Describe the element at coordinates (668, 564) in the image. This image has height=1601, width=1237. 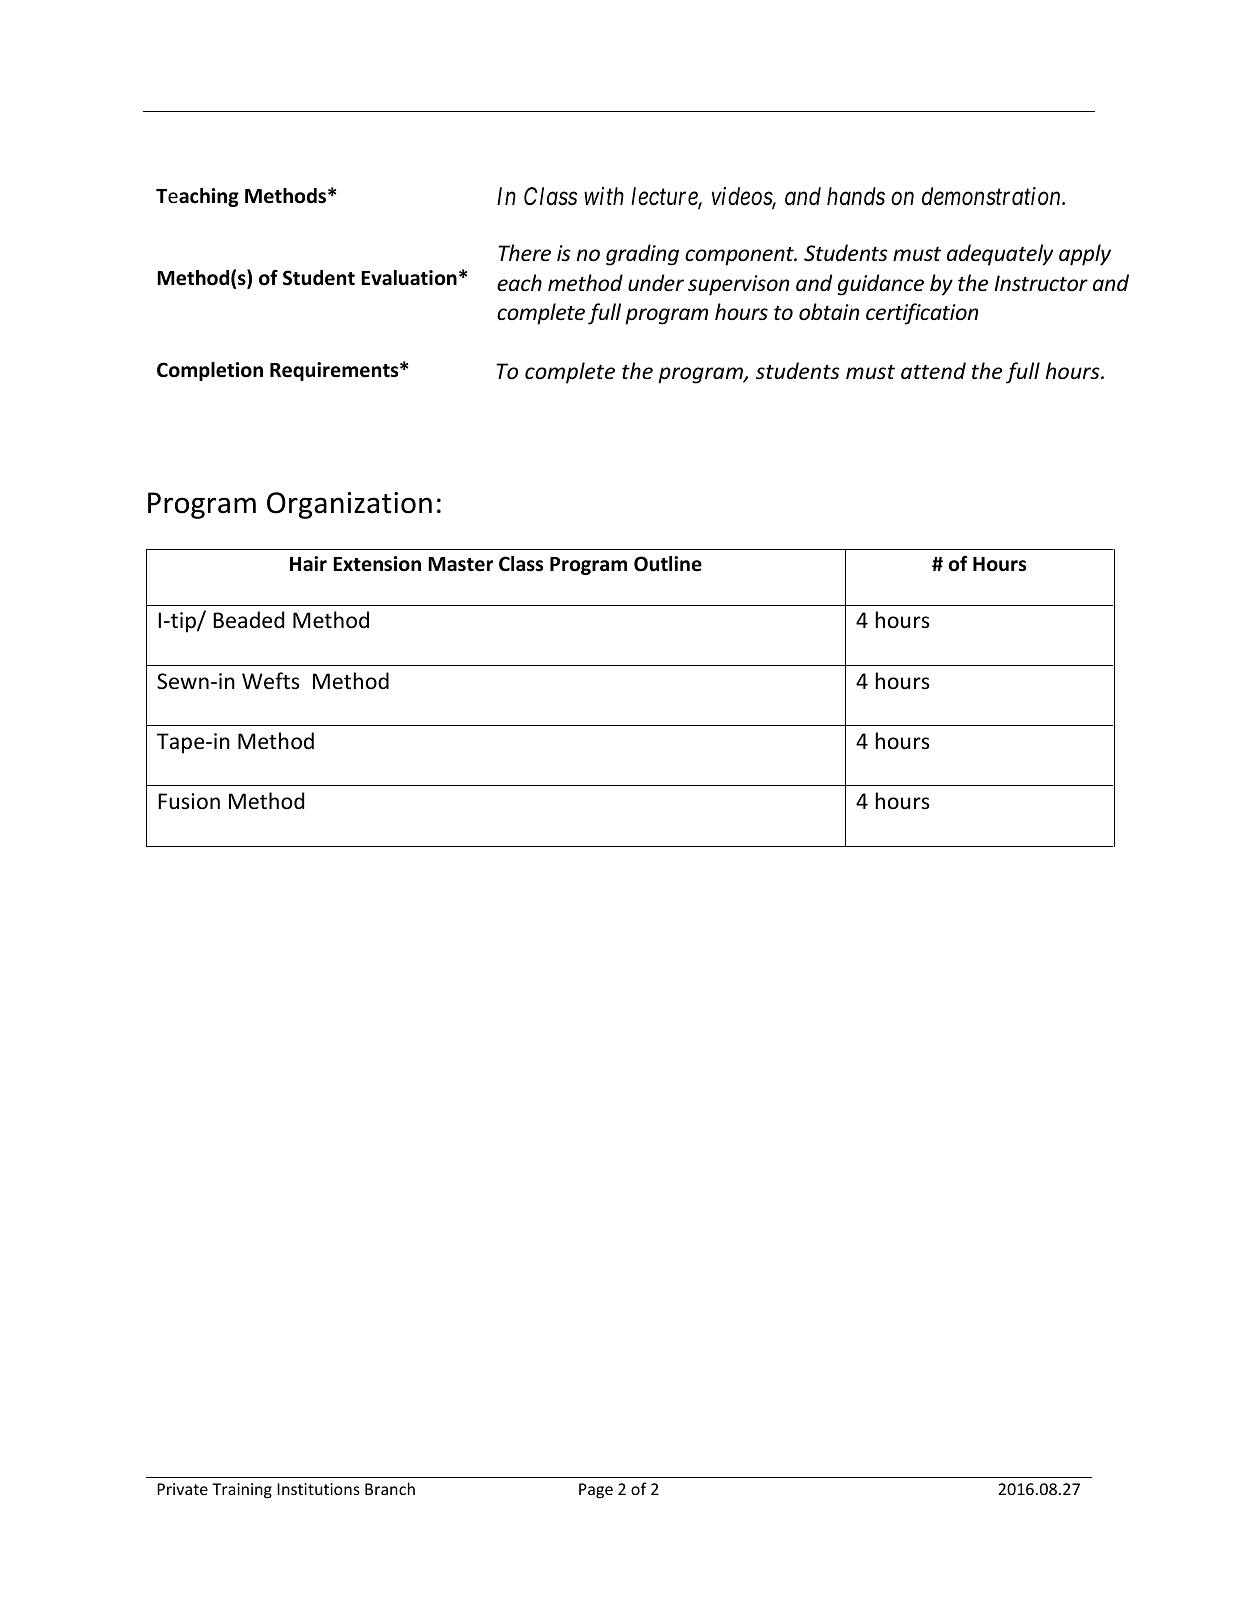
I see `Outline` at that location.
